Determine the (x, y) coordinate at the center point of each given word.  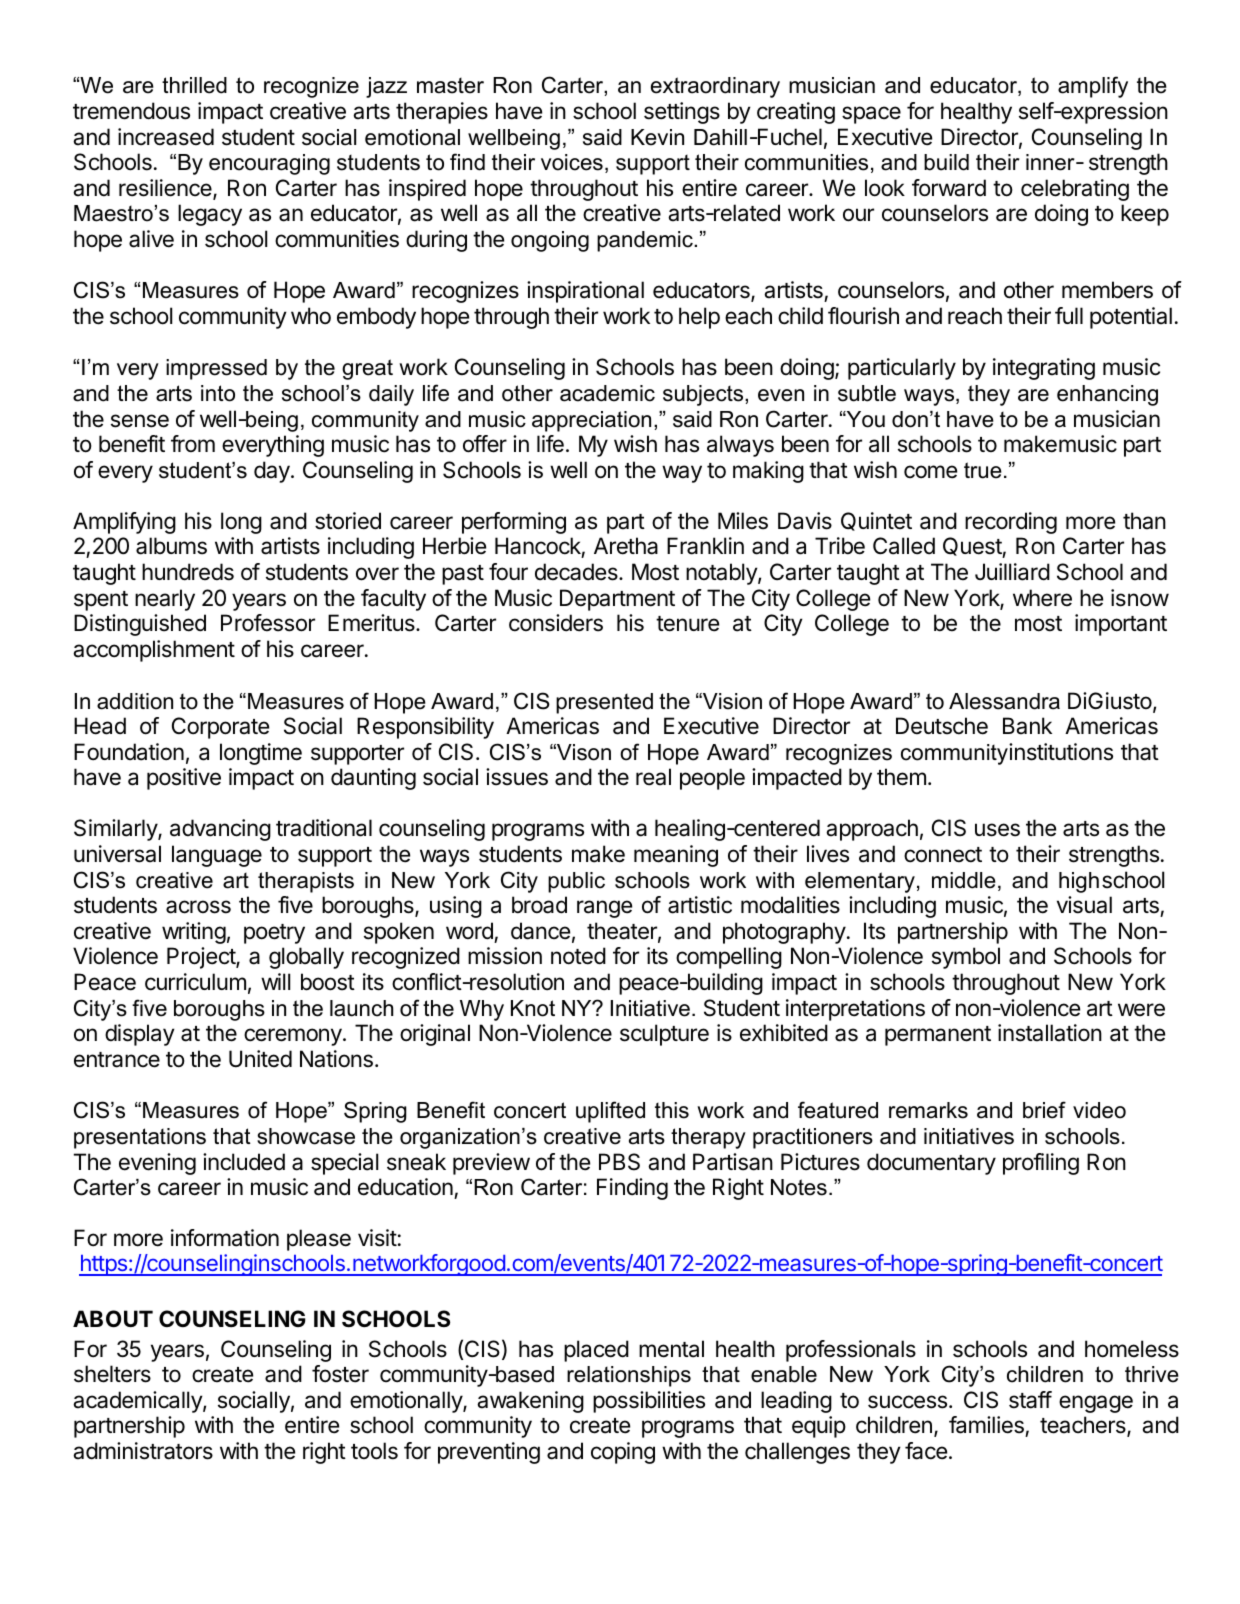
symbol (966, 958)
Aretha (626, 546)
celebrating (1075, 190)
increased (166, 137)
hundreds (188, 572)
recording (1011, 523)
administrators (143, 1451)
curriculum (195, 982)
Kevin (657, 137)
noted (578, 956)
